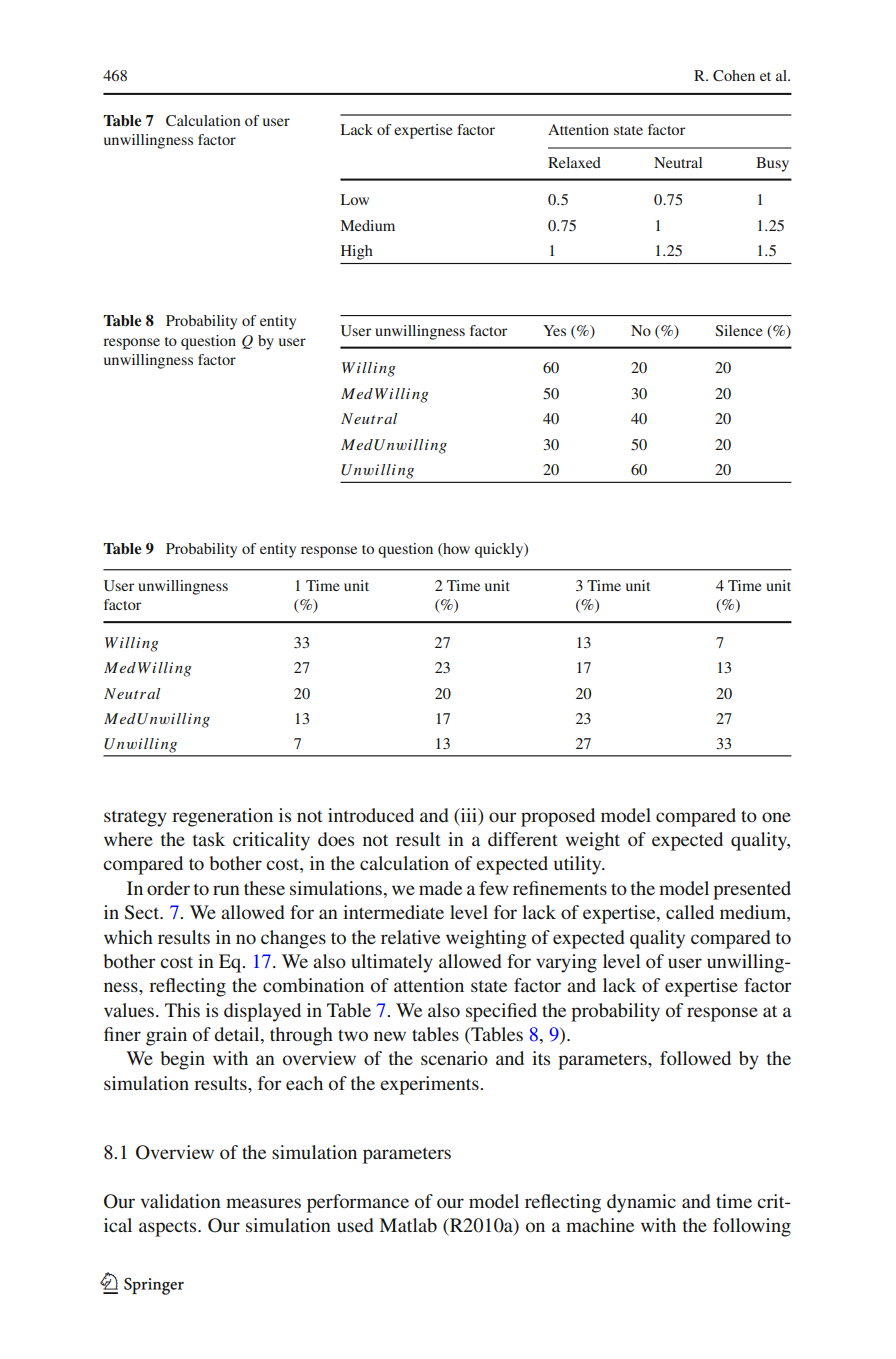 The image size is (896, 1359). What do you see at coordinates (734, 75) in the document?
I see `Cohen` at bounding box center [734, 75].
